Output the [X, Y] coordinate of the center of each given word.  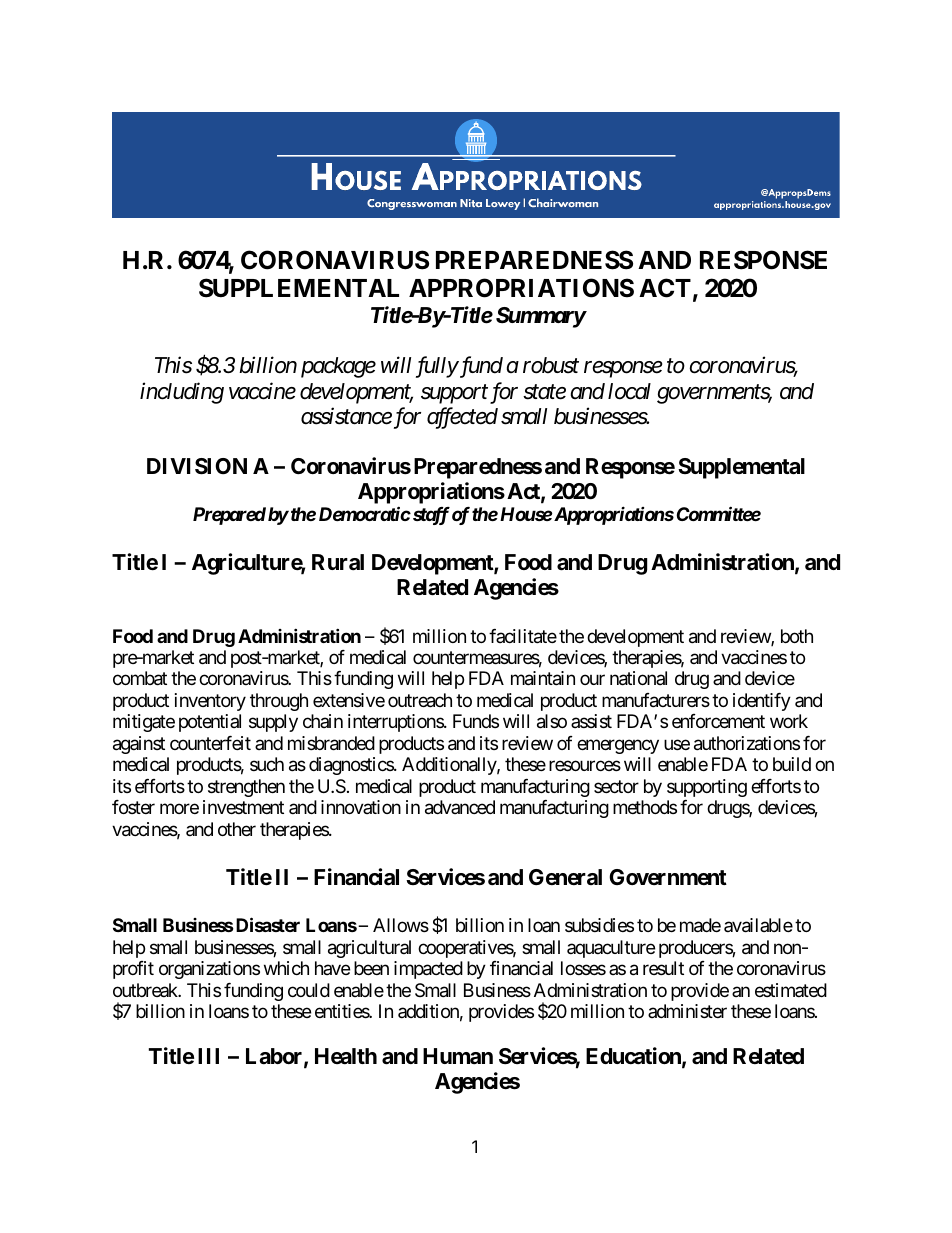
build [792, 764]
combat [140, 678]
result [663, 968]
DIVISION [197, 466]
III [208, 1056]
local [629, 391]
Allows [401, 925]
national [638, 678]
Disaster [266, 925]
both [797, 636]
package [338, 367]
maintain [543, 678]
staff [430, 516]
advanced [460, 807]
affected [462, 418]
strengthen [246, 788]
